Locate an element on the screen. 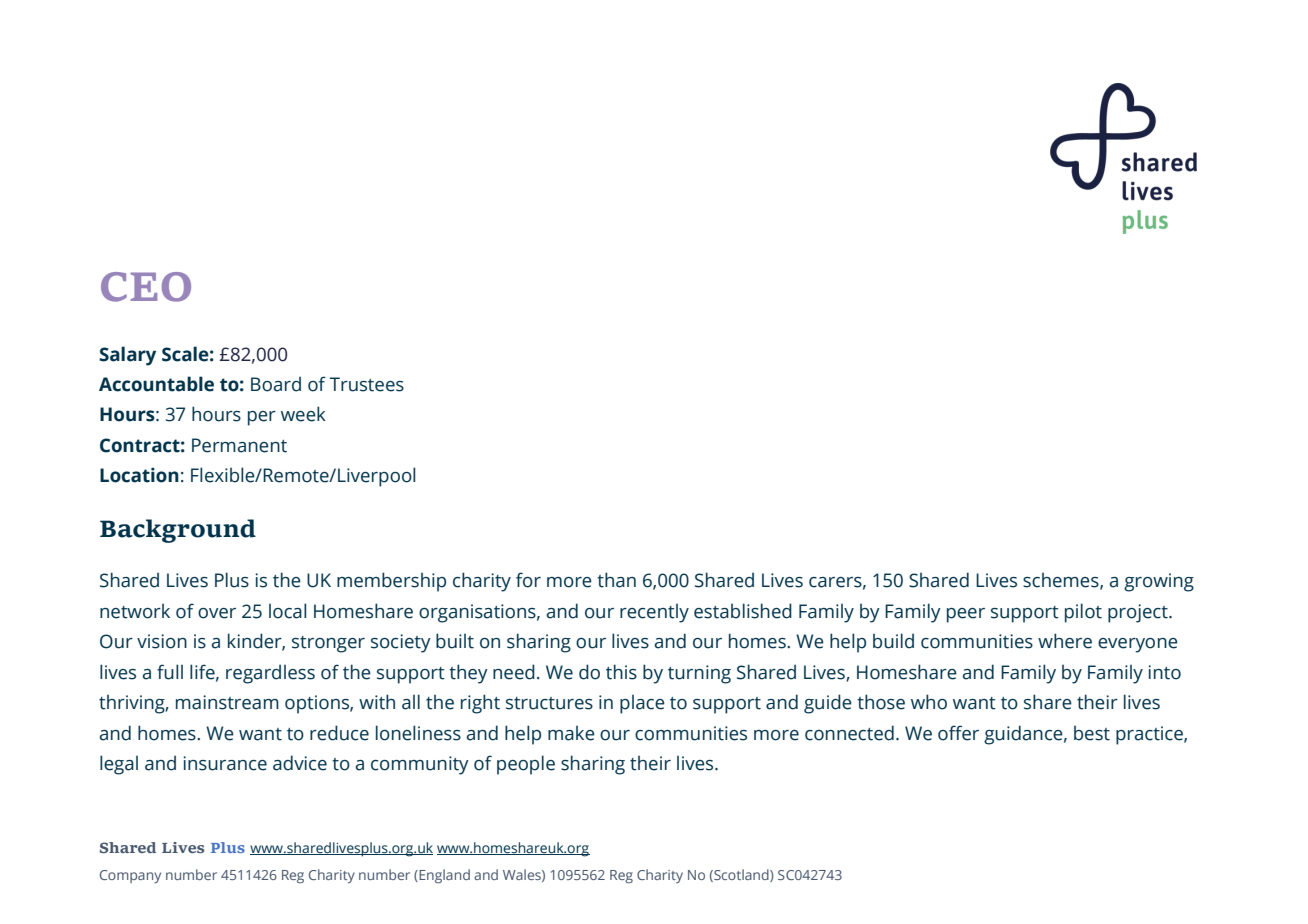 The height and width of the screenshot is (924, 1308). Company is located at coordinates (130, 876).
